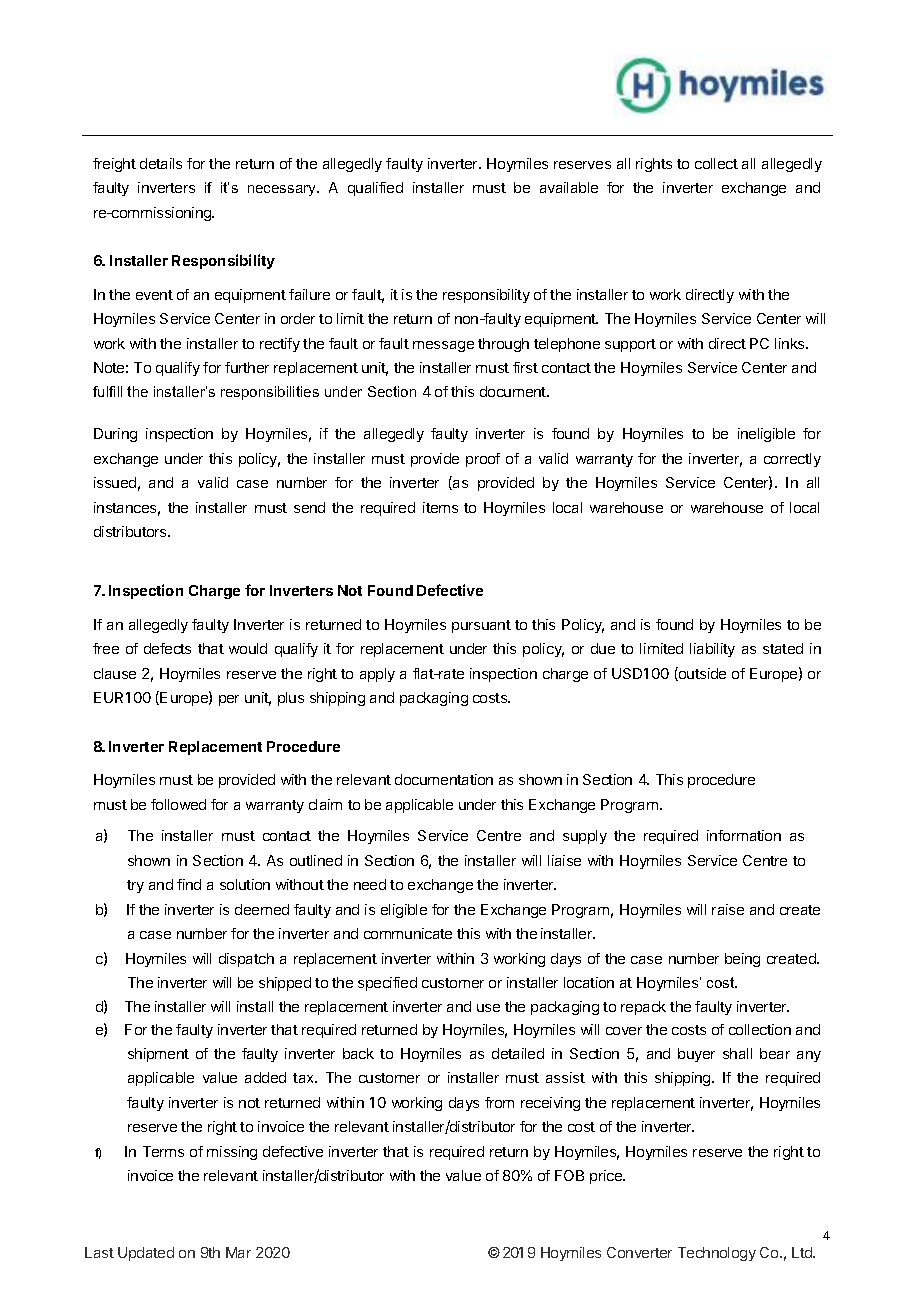 The height and width of the screenshot is (1316, 903). I want to click on Updated, so click(146, 1254).
